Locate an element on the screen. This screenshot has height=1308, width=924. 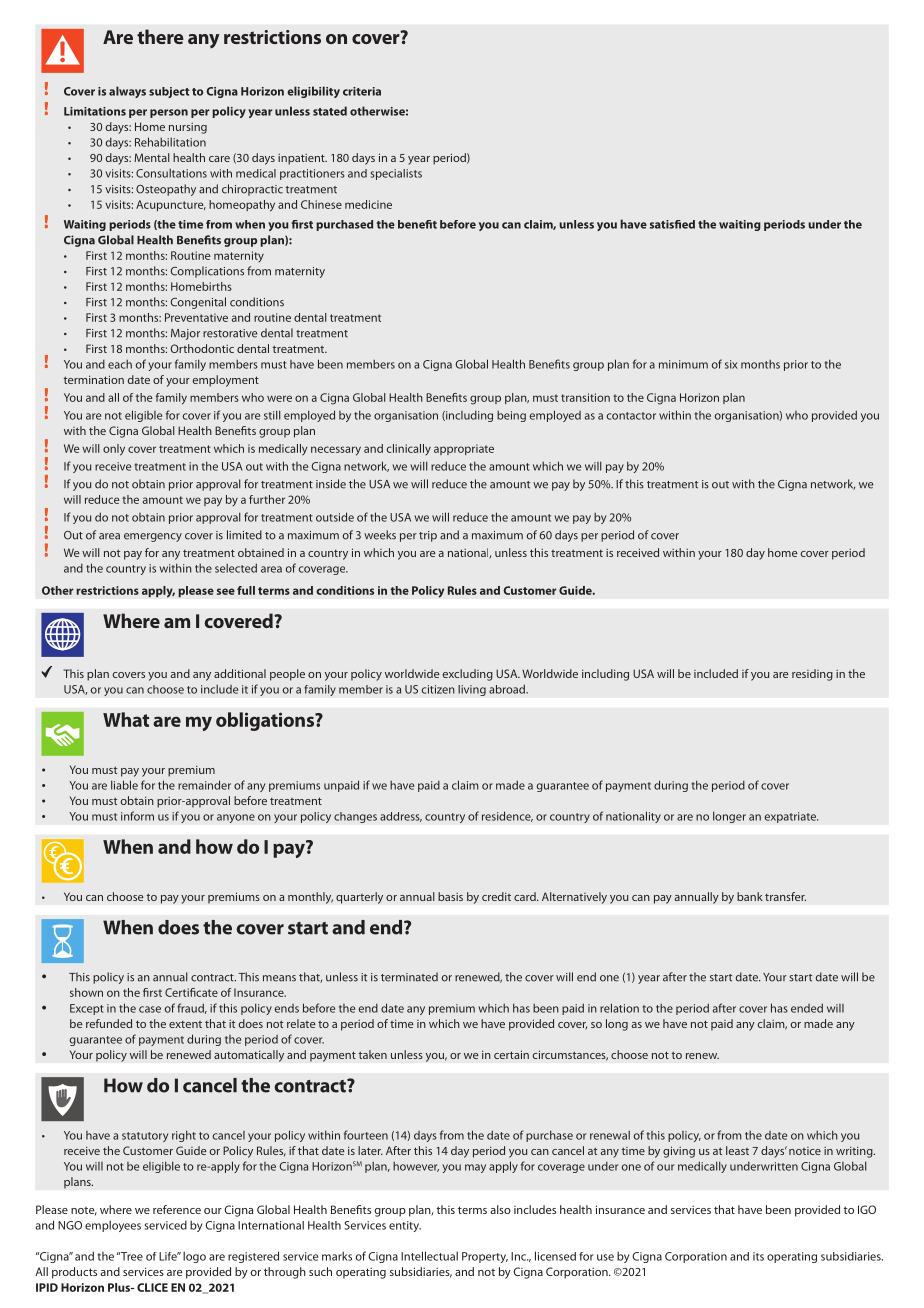
criteria is located at coordinates (362, 91).
